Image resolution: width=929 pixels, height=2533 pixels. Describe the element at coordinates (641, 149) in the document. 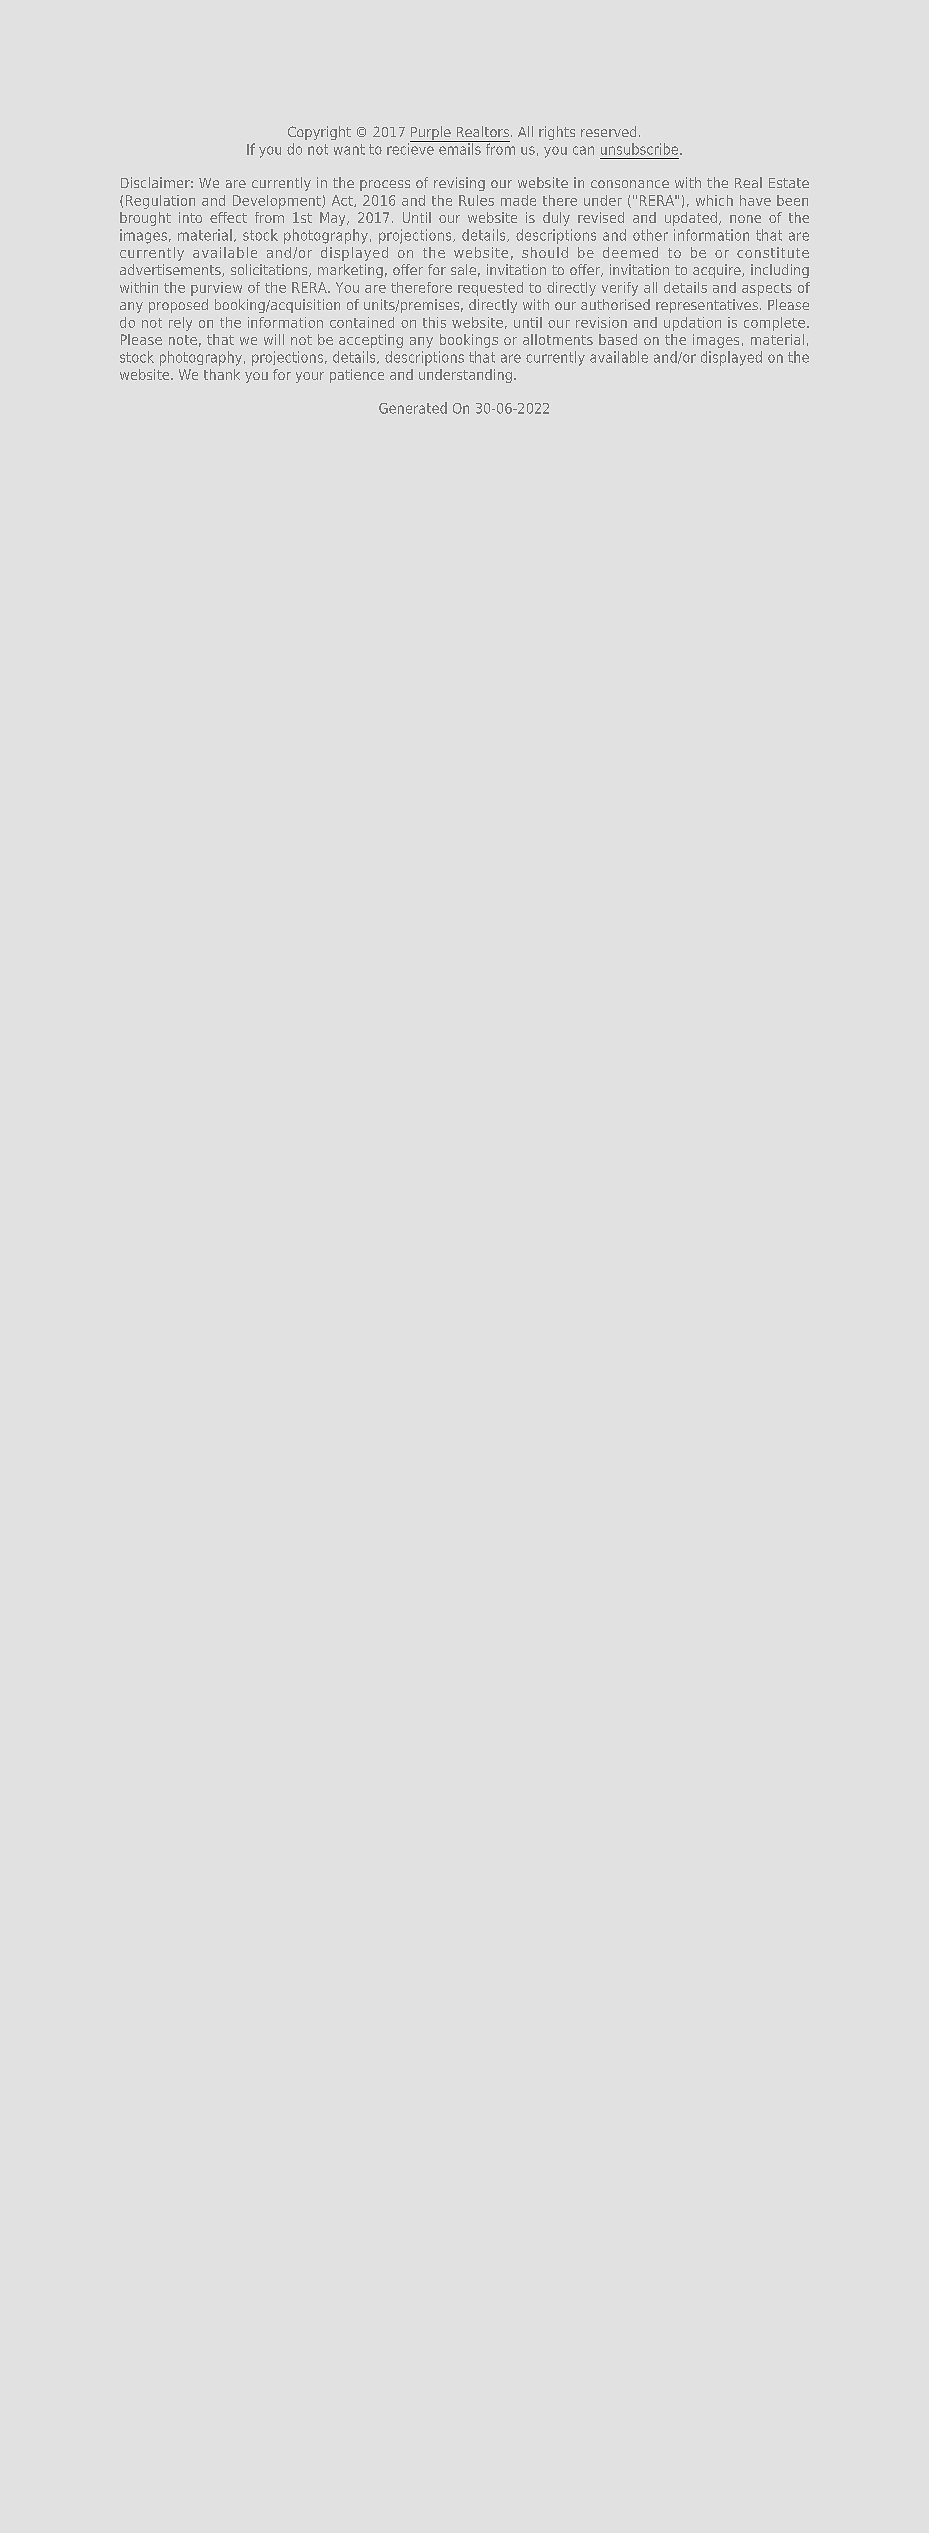

I see `unsubscribe` at that location.
